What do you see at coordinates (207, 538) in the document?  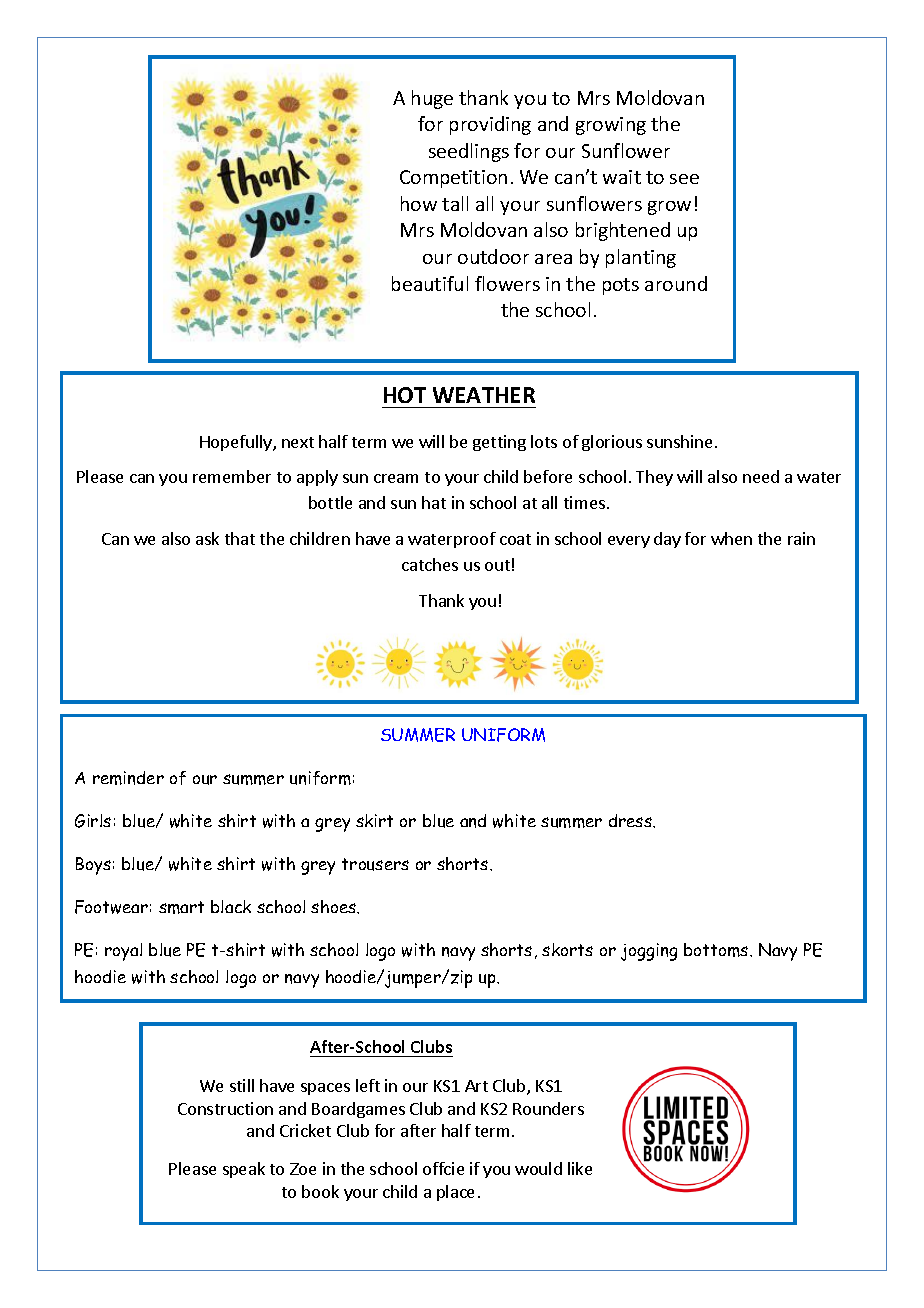 I see `ask` at bounding box center [207, 538].
